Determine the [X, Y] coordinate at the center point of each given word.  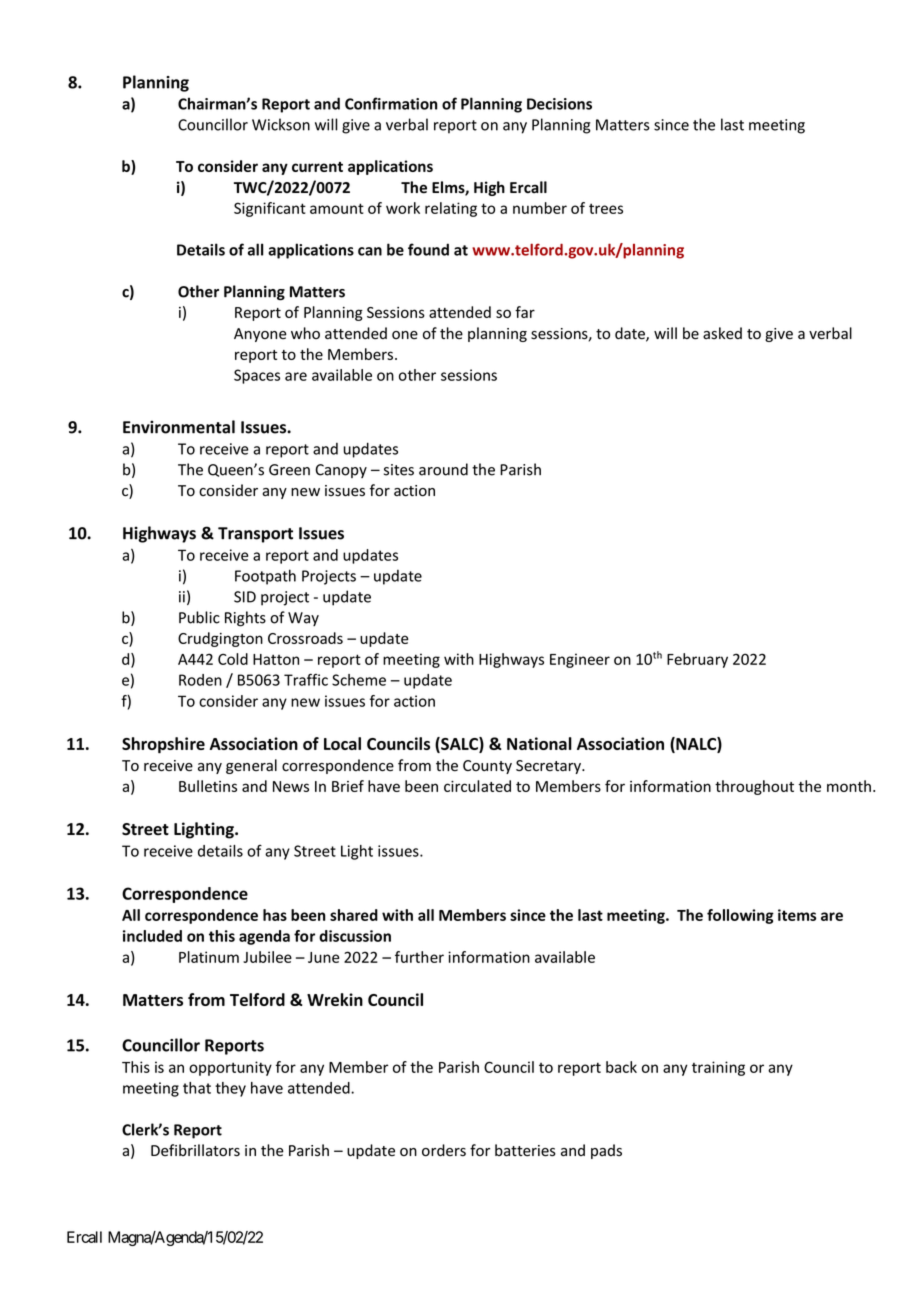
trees [606, 208]
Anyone [260, 335]
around [443, 469]
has [275, 915]
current [317, 167]
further [419, 957]
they [230, 1089]
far [525, 312]
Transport [255, 535]
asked [722, 333]
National [539, 743]
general [251, 766]
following [740, 916]
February [697, 660]
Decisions [559, 104]
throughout [754, 787]
